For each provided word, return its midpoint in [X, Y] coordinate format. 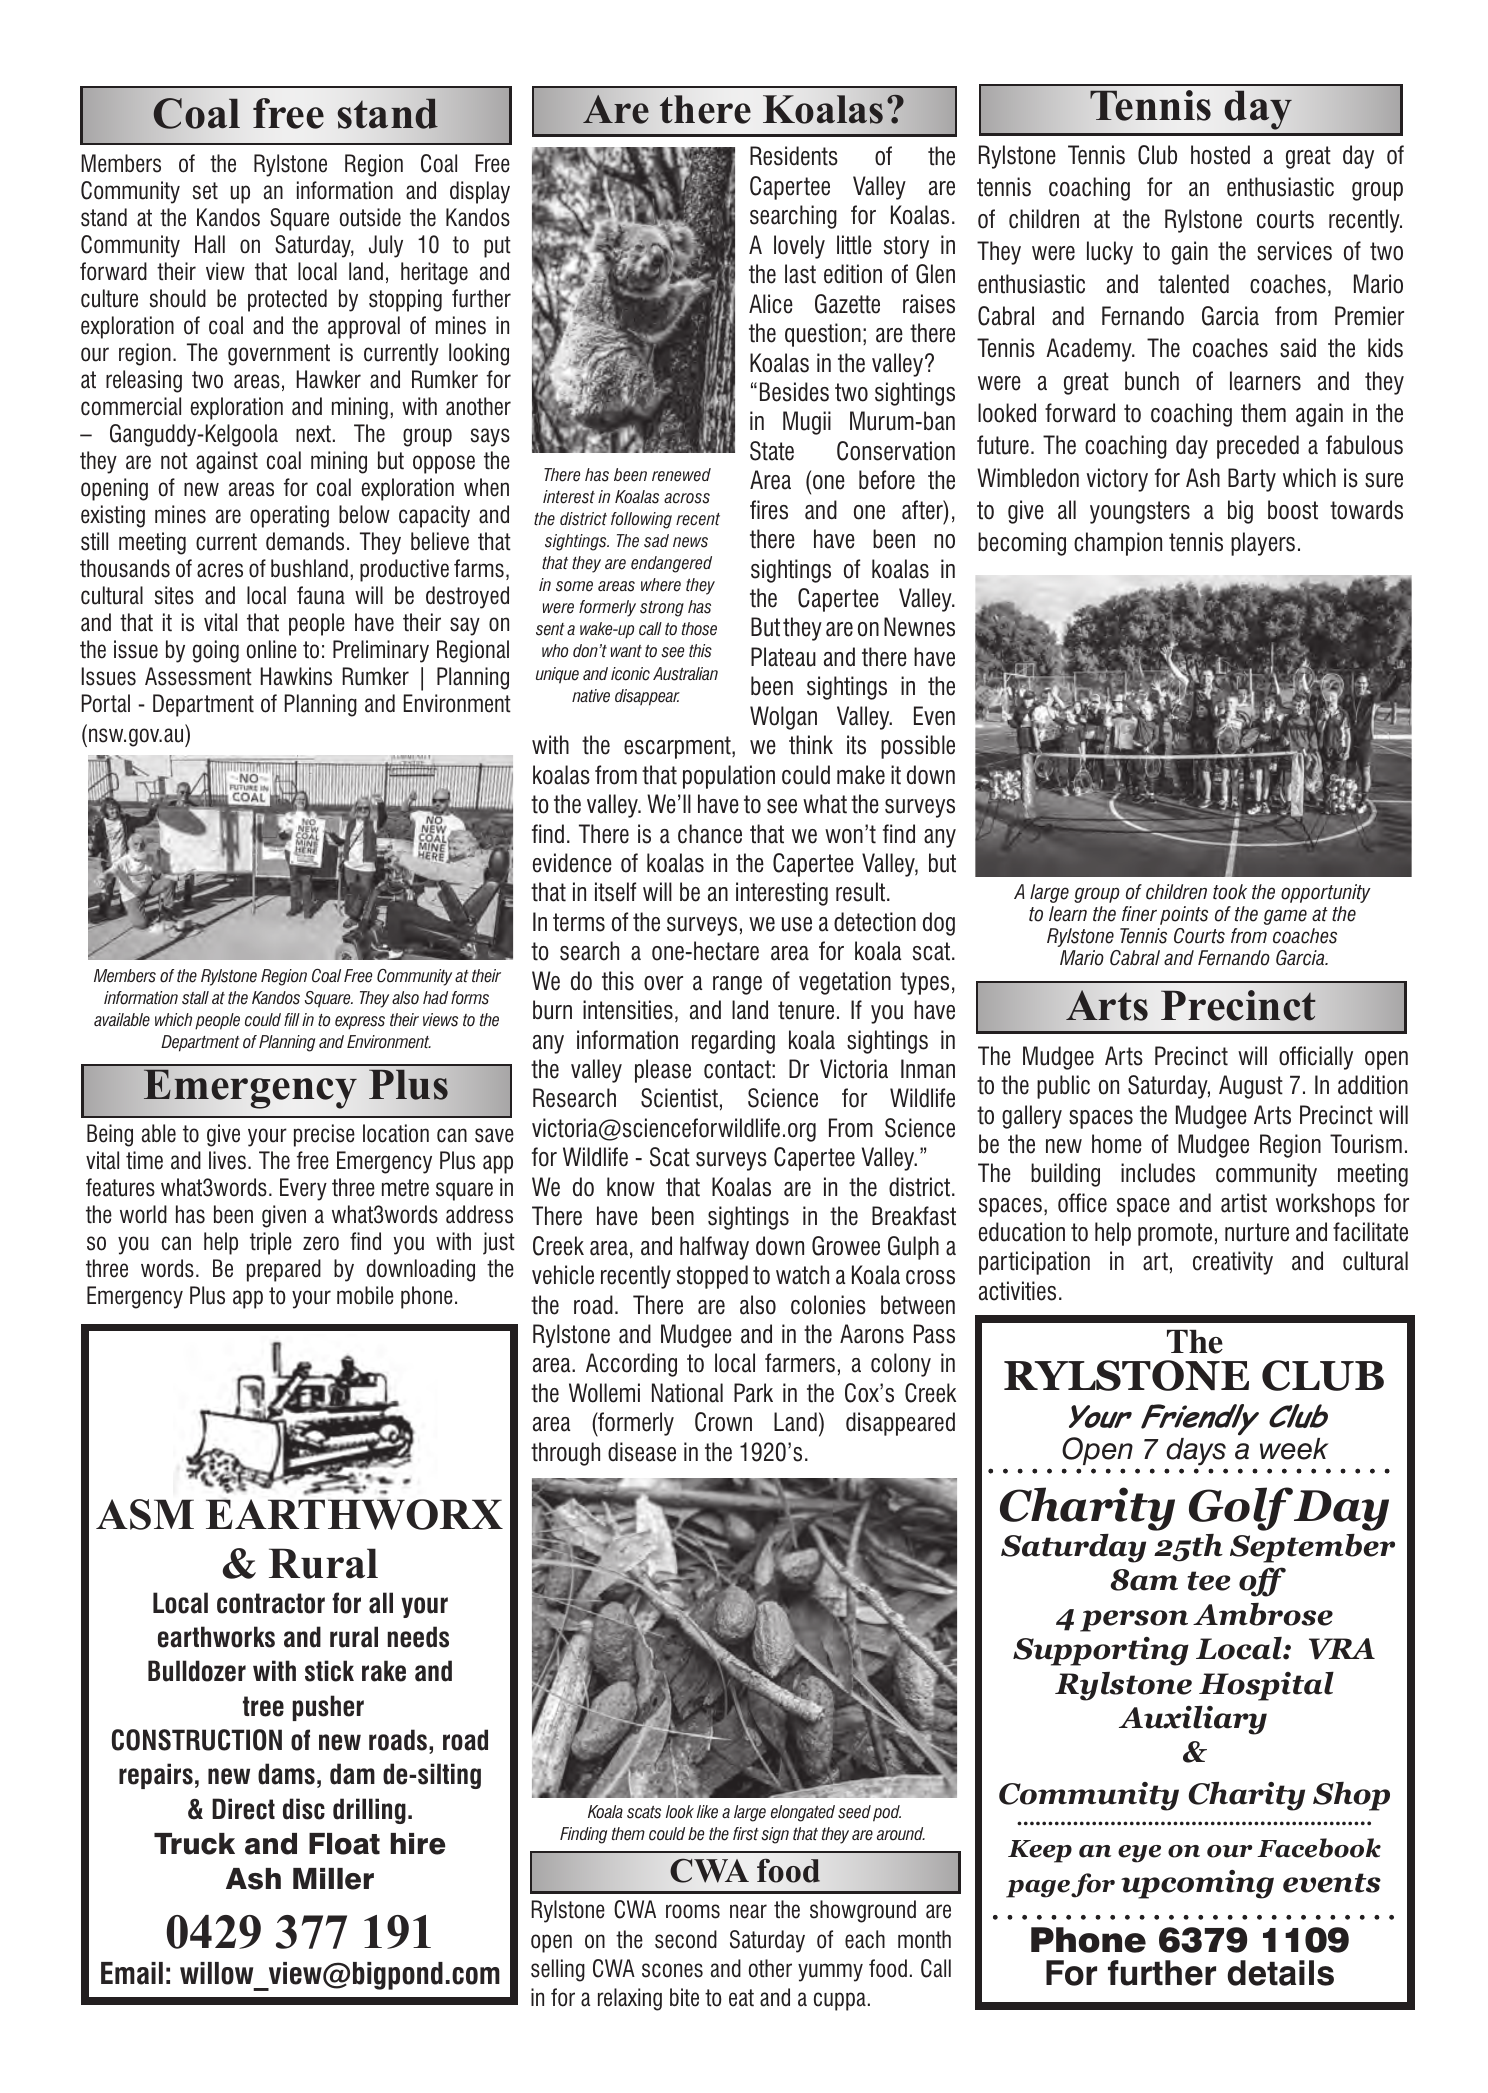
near [748, 1911]
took [1230, 892]
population [729, 777]
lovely [799, 247]
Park [753, 1393]
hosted [1220, 155]
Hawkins [296, 676]
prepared [284, 1270]
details [1280, 1973]
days [1196, 1452]
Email [132, 1973]
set [205, 191]
